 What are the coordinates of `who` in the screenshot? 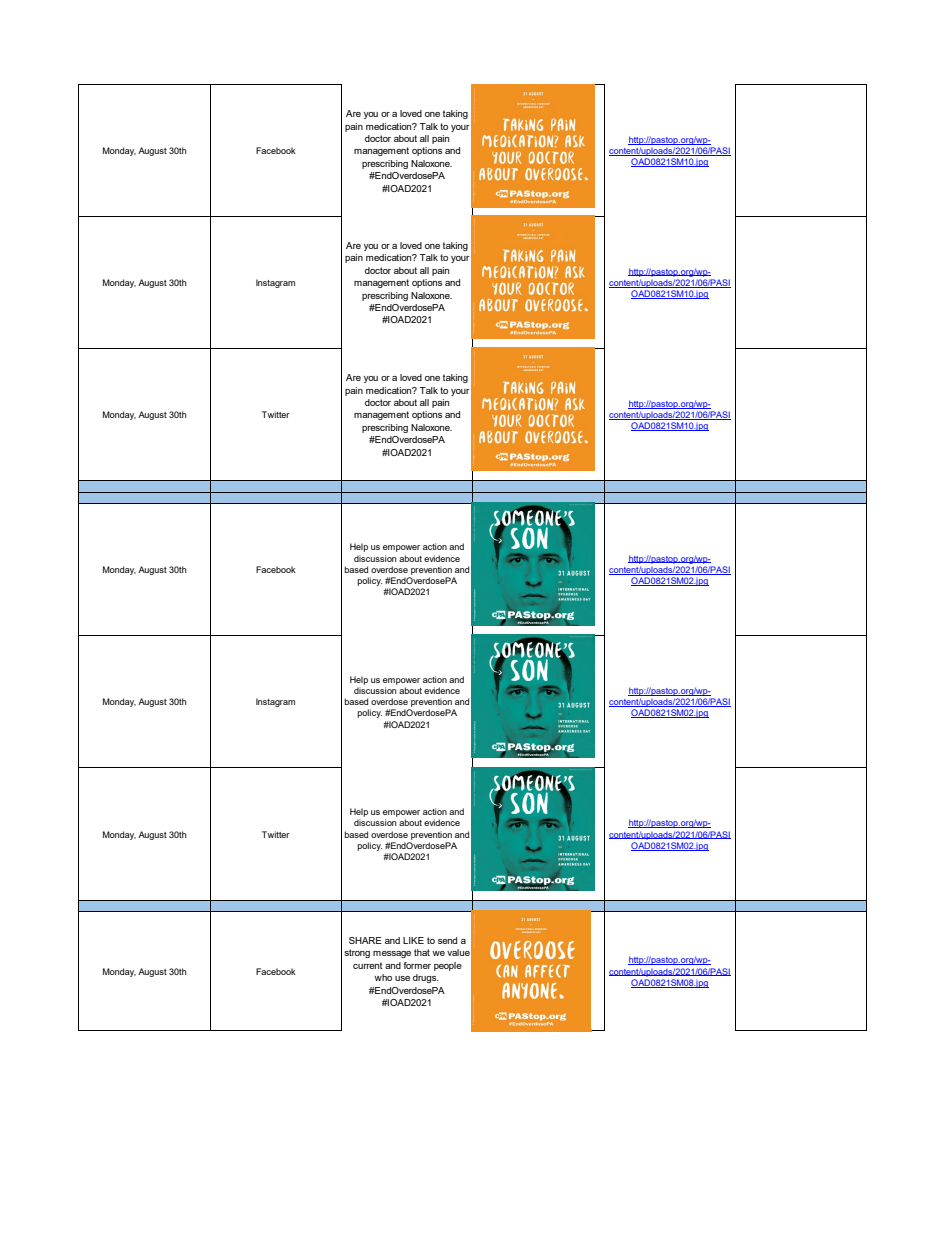 It's located at (383, 977).
